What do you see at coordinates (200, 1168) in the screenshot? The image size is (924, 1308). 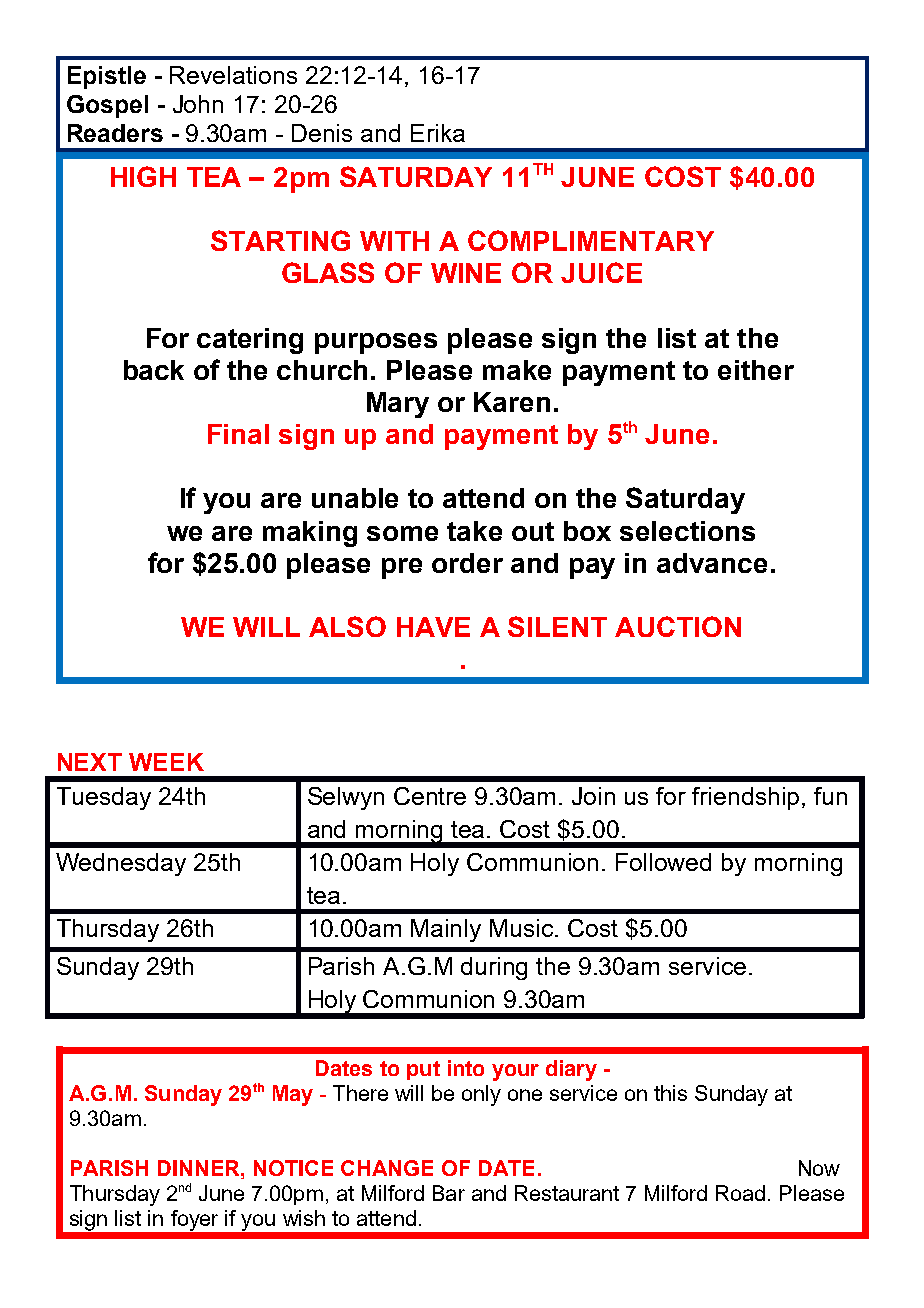 I see `DINNER` at bounding box center [200, 1168].
